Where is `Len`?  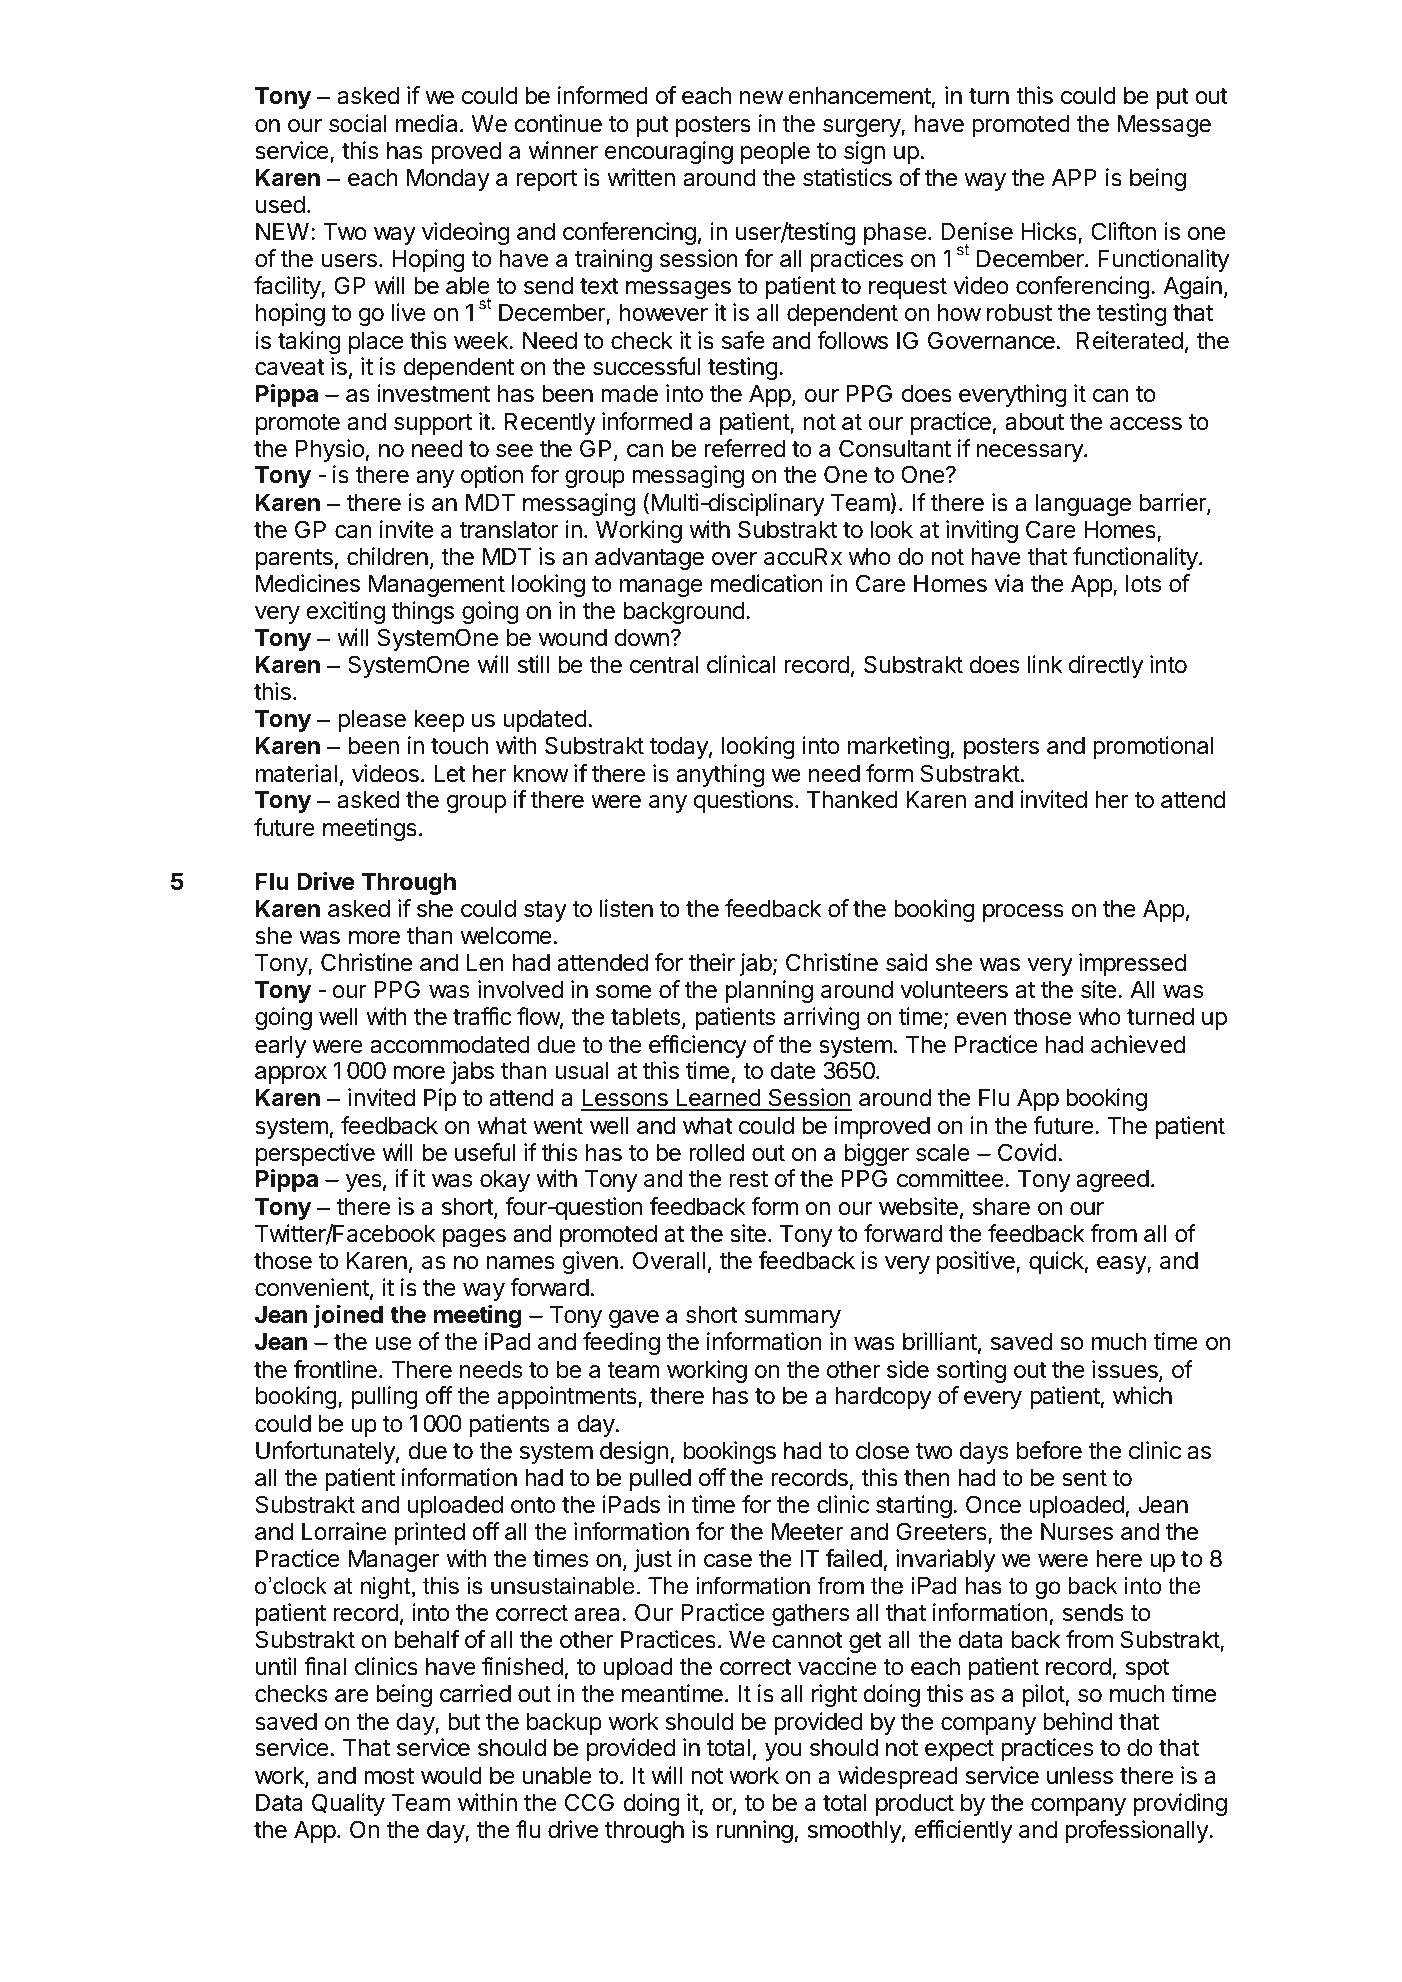
Len is located at coordinates (485, 963).
